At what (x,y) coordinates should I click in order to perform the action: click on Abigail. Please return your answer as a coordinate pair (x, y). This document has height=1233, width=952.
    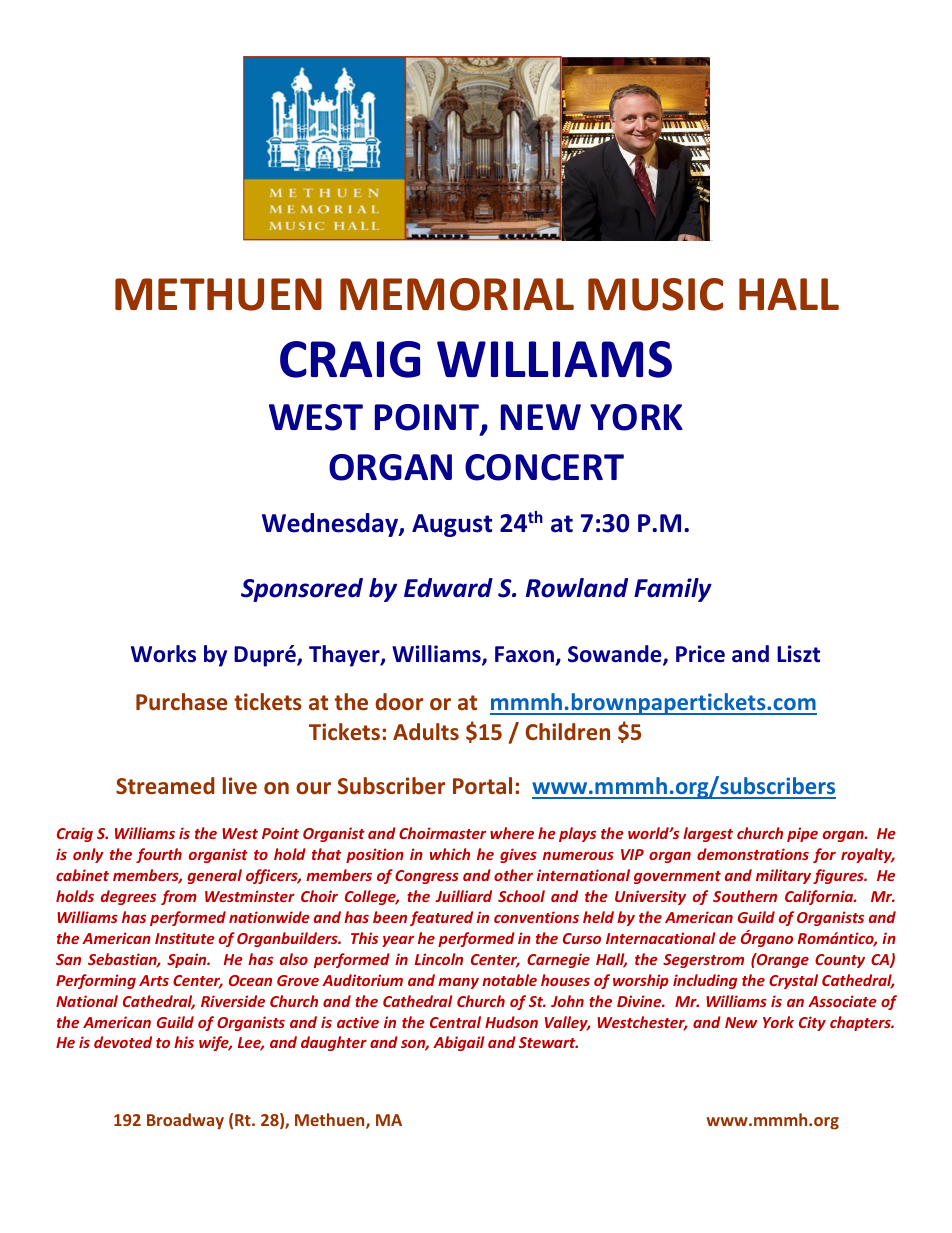
    Looking at the image, I should click on (458, 1043).
